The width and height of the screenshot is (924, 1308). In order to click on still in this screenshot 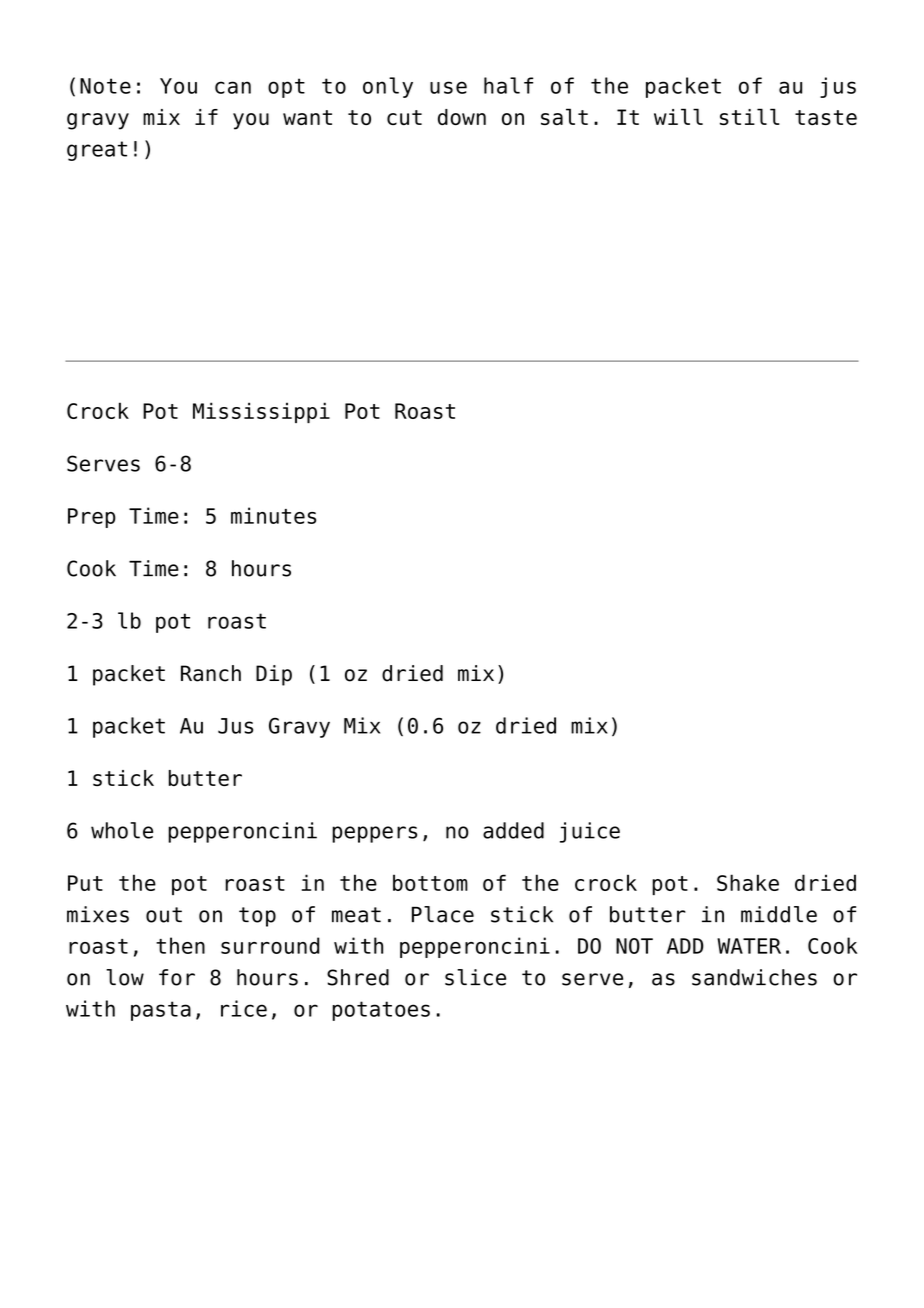, I will do `click(750, 116)`.
